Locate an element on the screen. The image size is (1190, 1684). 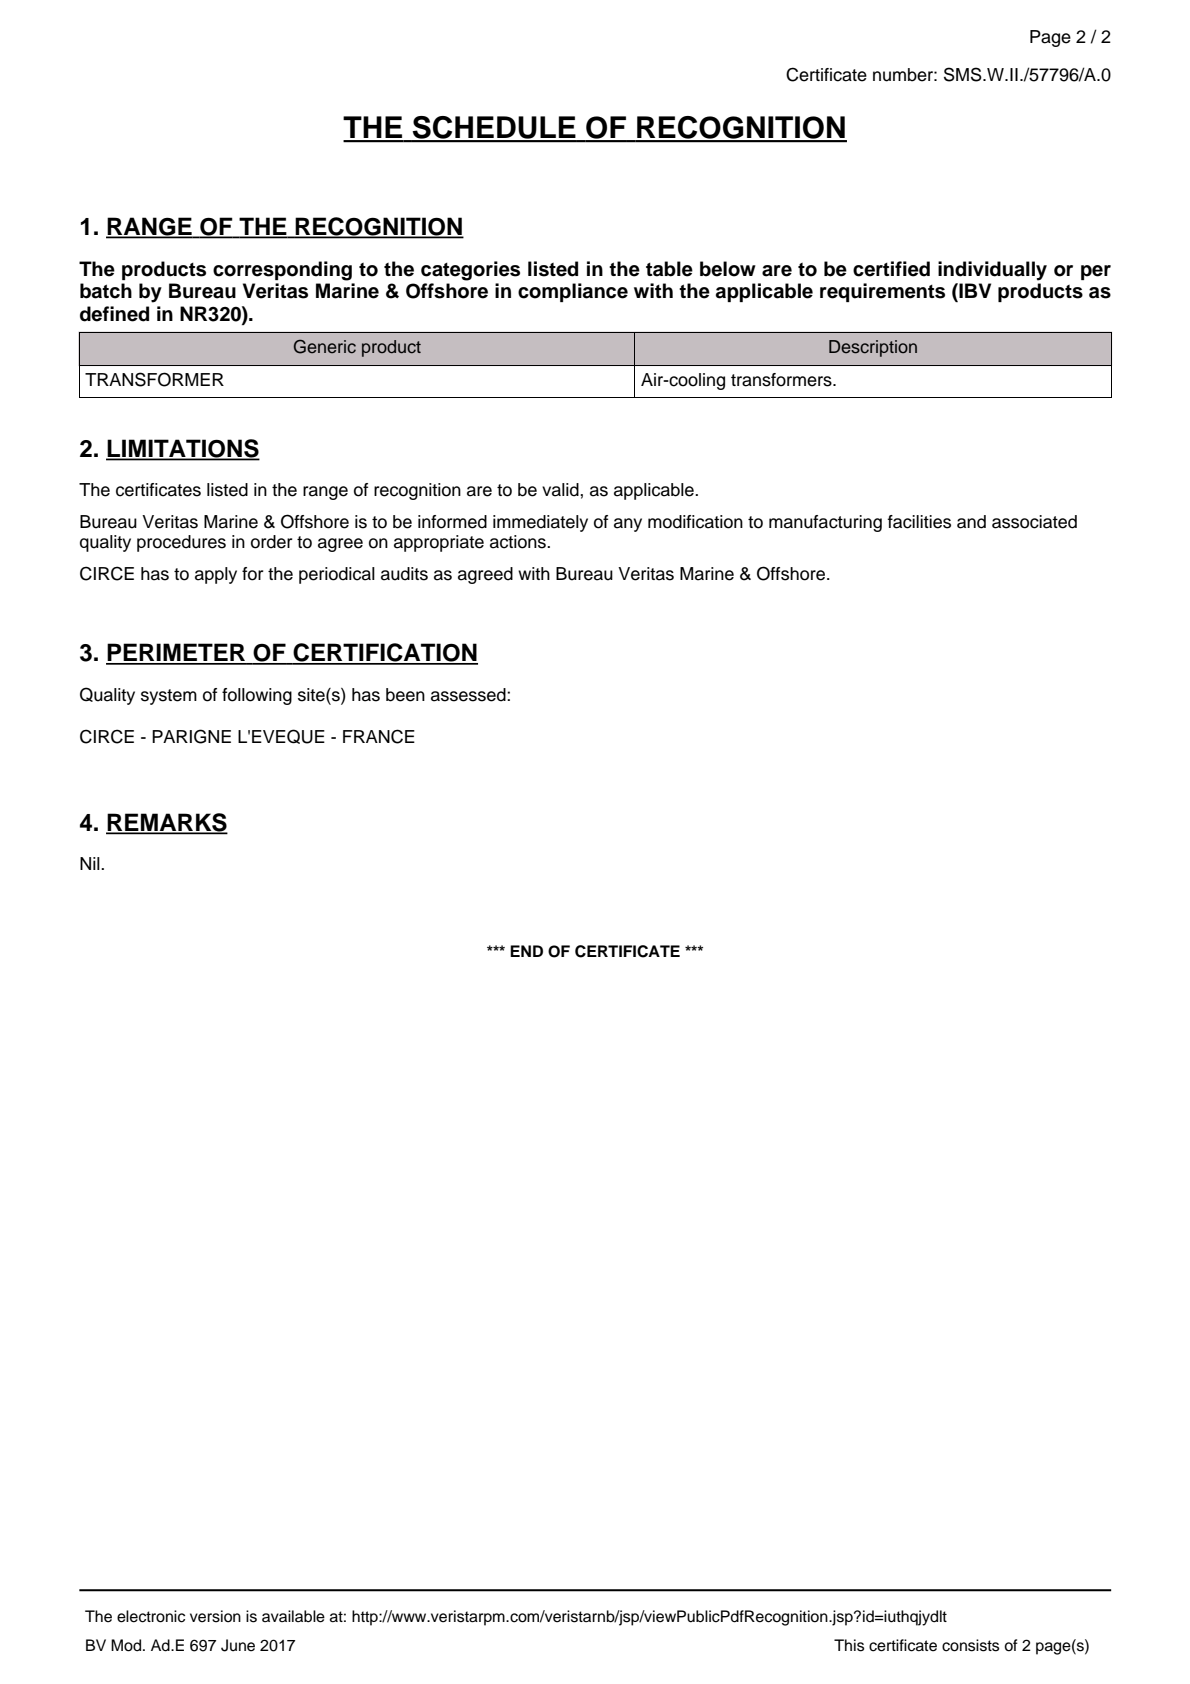
version is located at coordinates (215, 1616).
